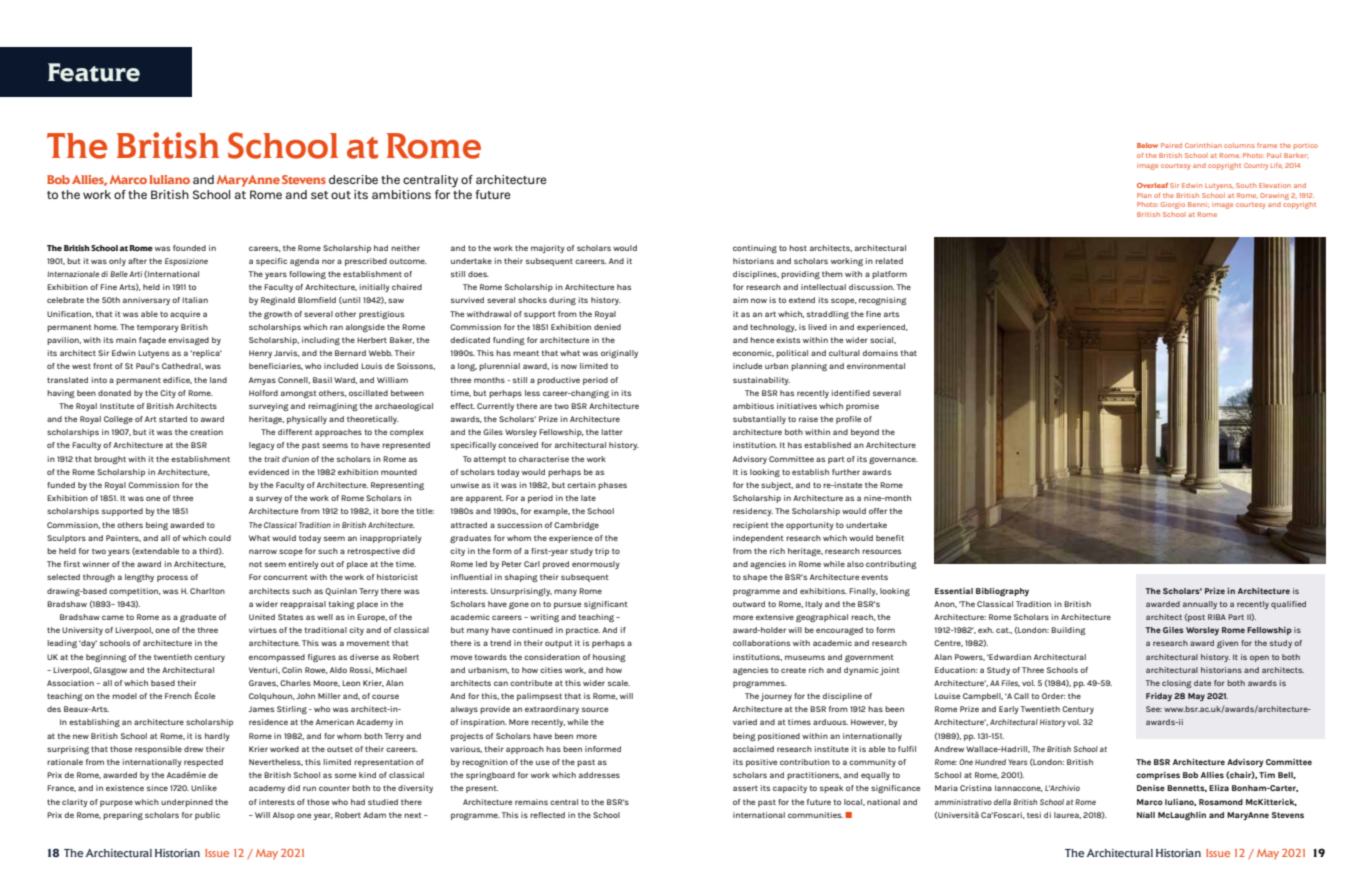 This screenshot has height=888, width=1372. Describe the element at coordinates (262, 617) in the screenshot. I see `United` at that location.
